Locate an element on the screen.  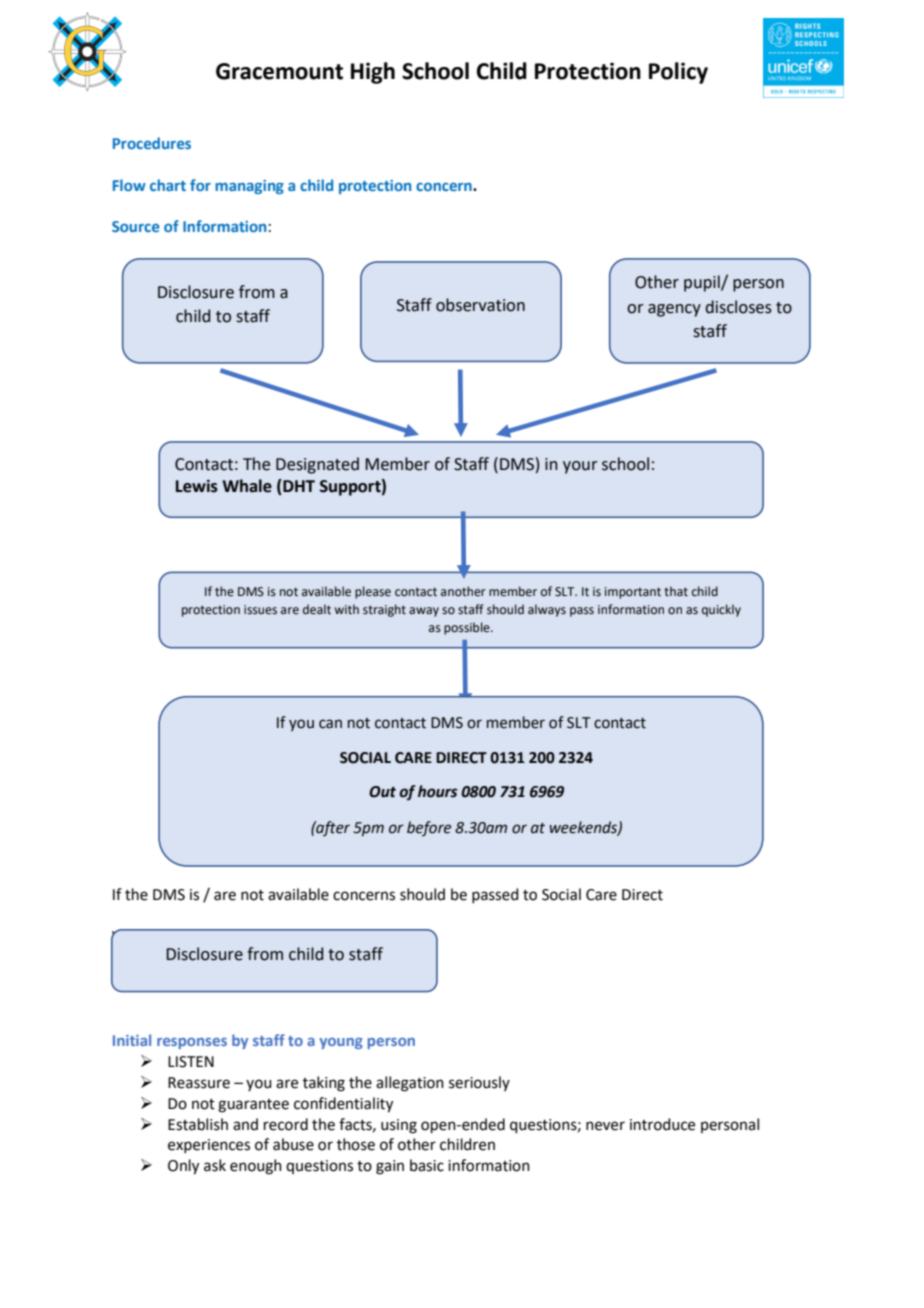
High is located at coordinates (373, 73).
